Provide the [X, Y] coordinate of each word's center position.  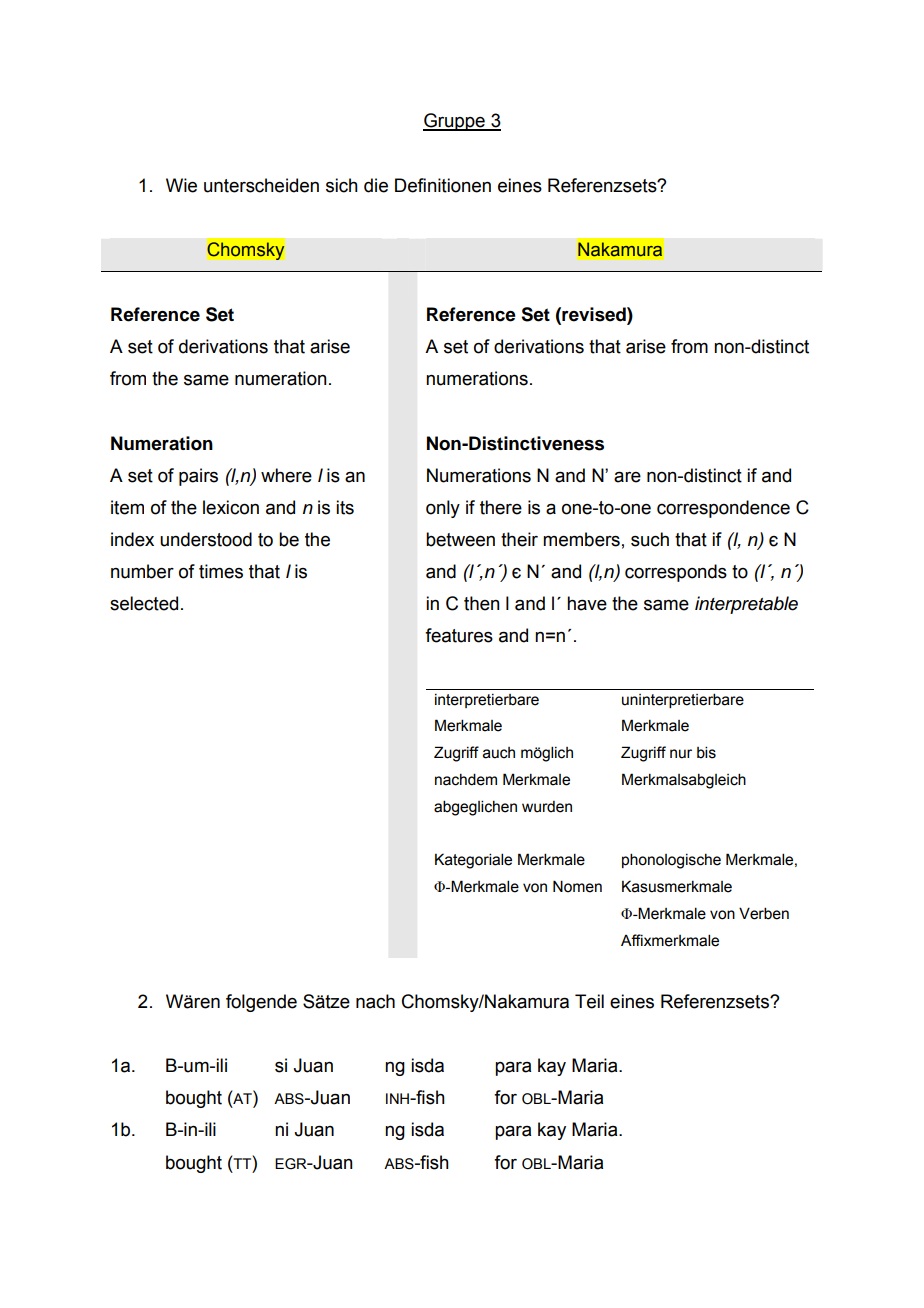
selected [144, 603]
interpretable [746, 605]
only [443, 509]
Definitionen [443, 185]
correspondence [723, 509]
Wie [181, 185]
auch [499, 753]
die [376, 185]
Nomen [577, 886]
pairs [198, 477]
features [459, 635]
